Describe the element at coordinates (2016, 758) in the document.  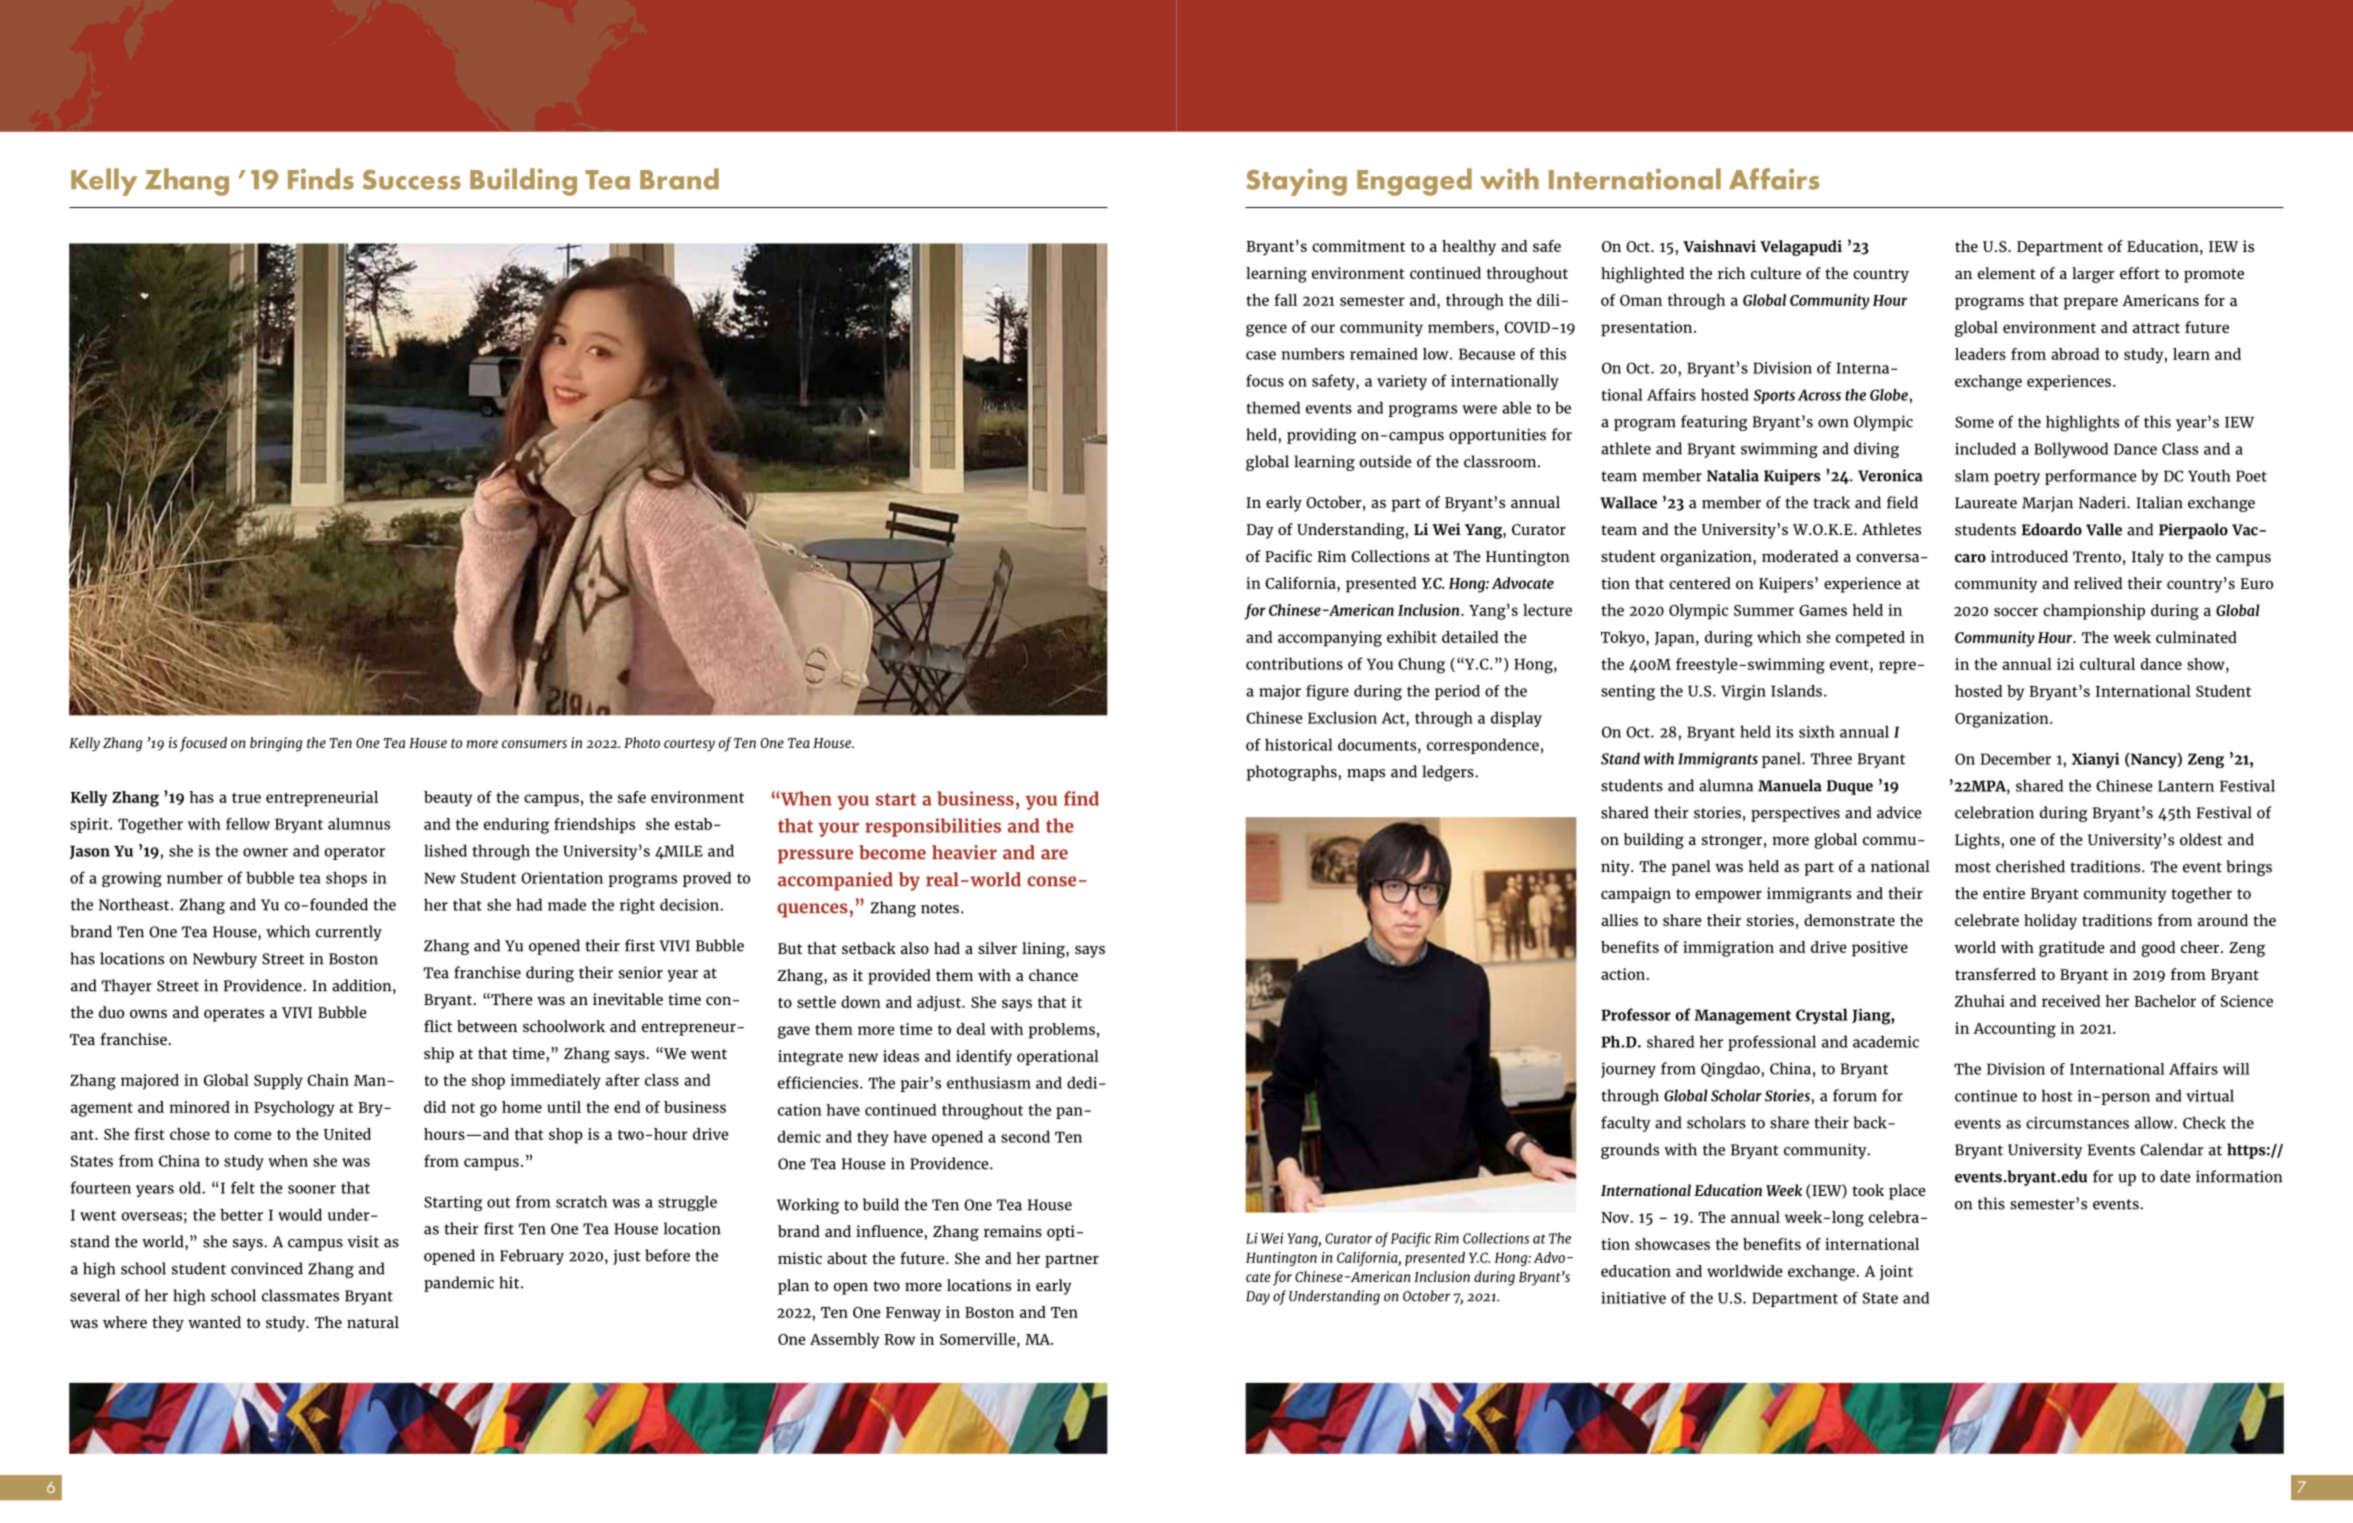
I see `December` at that location.
